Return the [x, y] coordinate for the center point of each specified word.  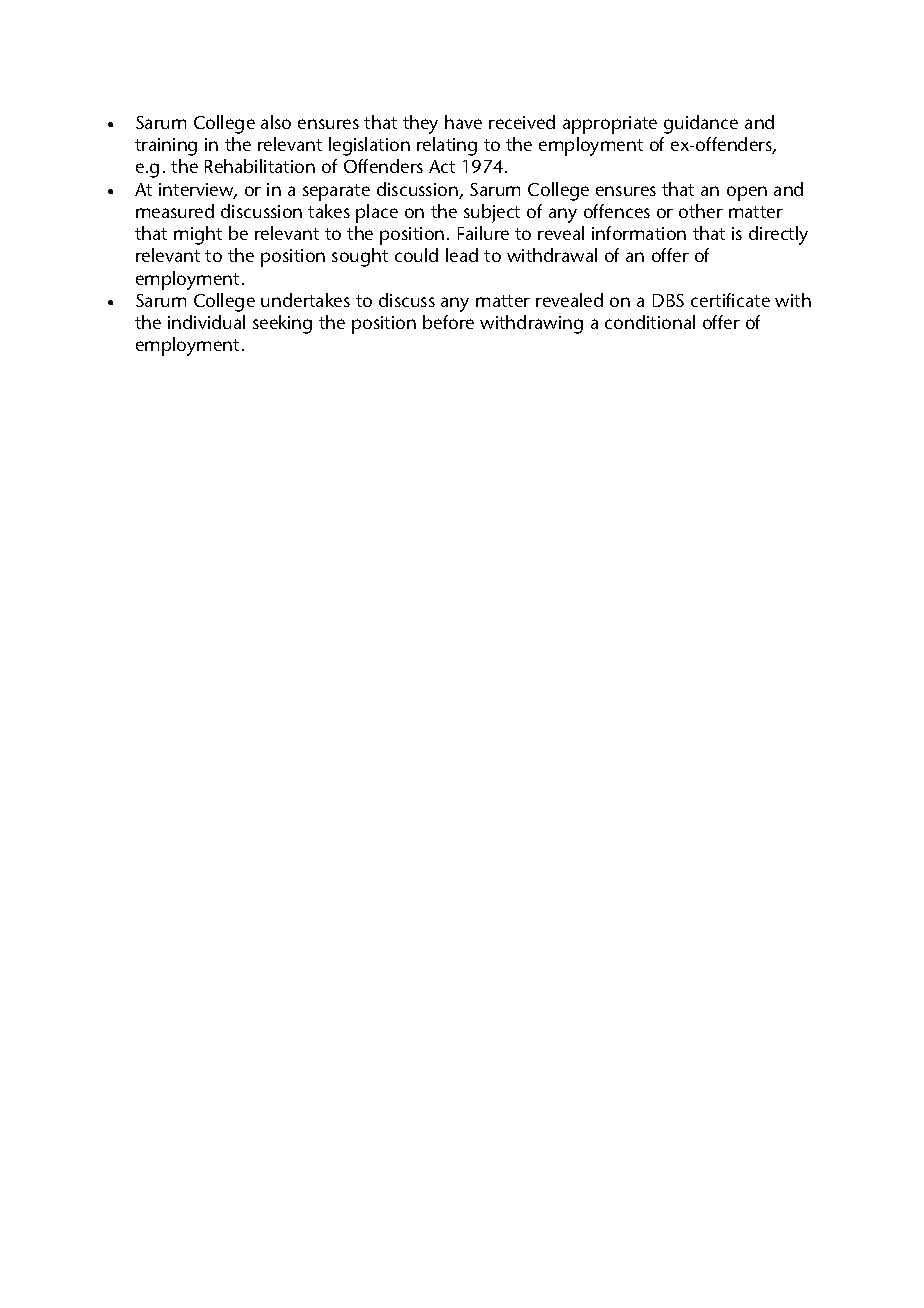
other [701, 211]
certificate [730, 300]
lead [462, 255]
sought [360, 257]
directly [778, 235]
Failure [483, 233]
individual [206, 322]
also [276, 122]
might [198, 235]
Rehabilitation [260, 166]
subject [492, 213]
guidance [701, 124]
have [463, 122]
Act [442, 166]
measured [175, 211]
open [747, 193]
